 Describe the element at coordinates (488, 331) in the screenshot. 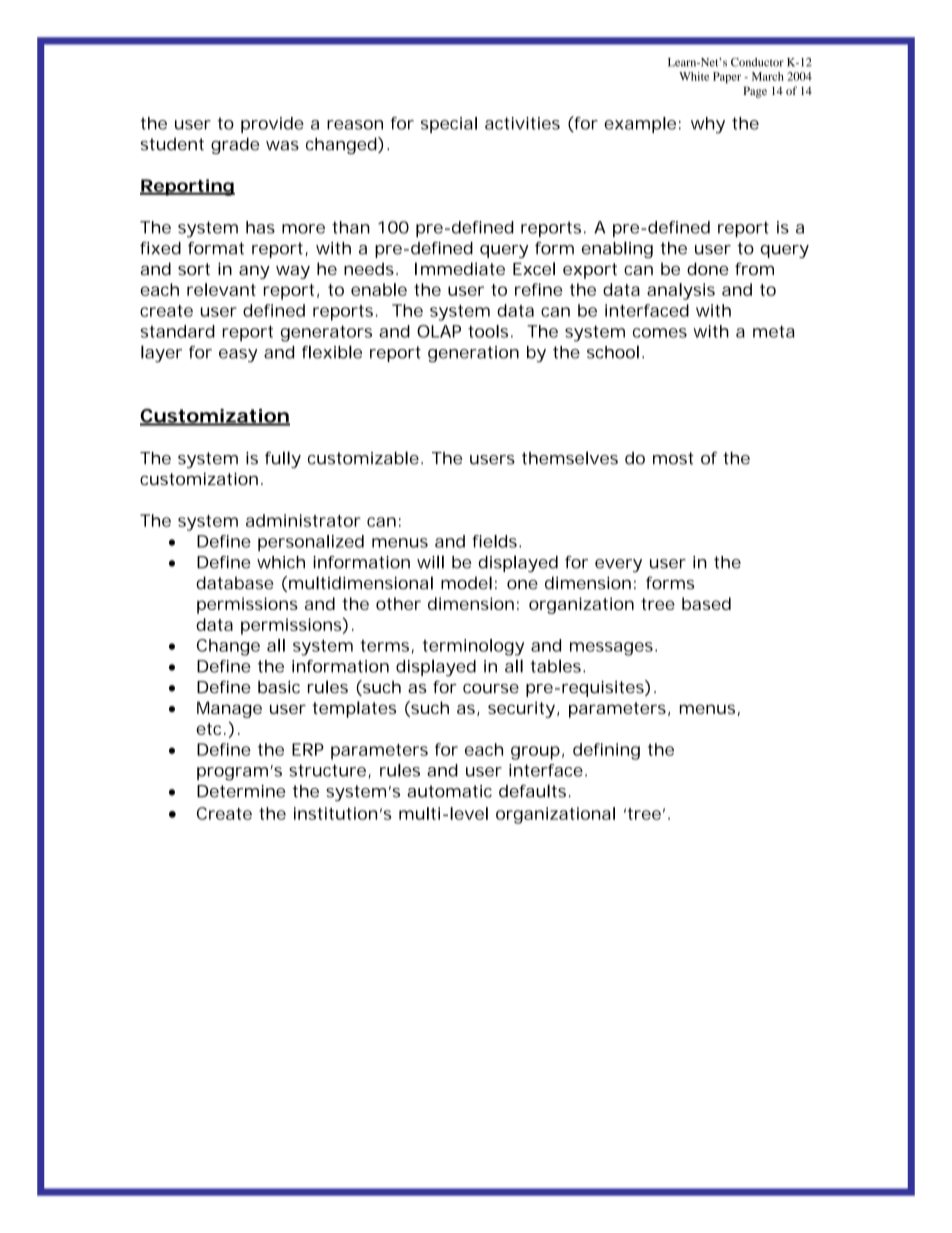

I see `tools` at that location.
